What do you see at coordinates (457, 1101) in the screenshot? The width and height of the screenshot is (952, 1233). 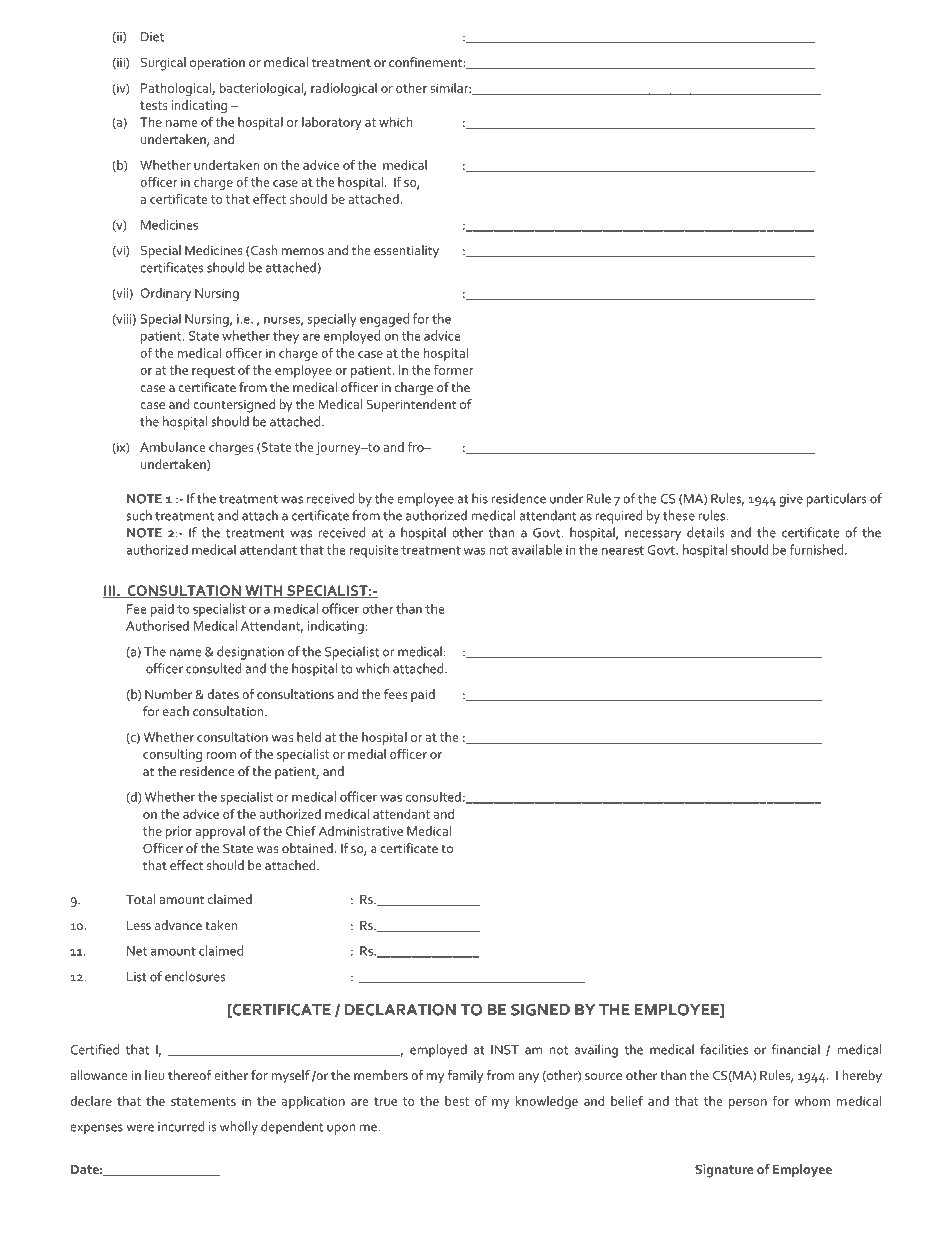 I see `best` at bounding box center [457, 1101].
